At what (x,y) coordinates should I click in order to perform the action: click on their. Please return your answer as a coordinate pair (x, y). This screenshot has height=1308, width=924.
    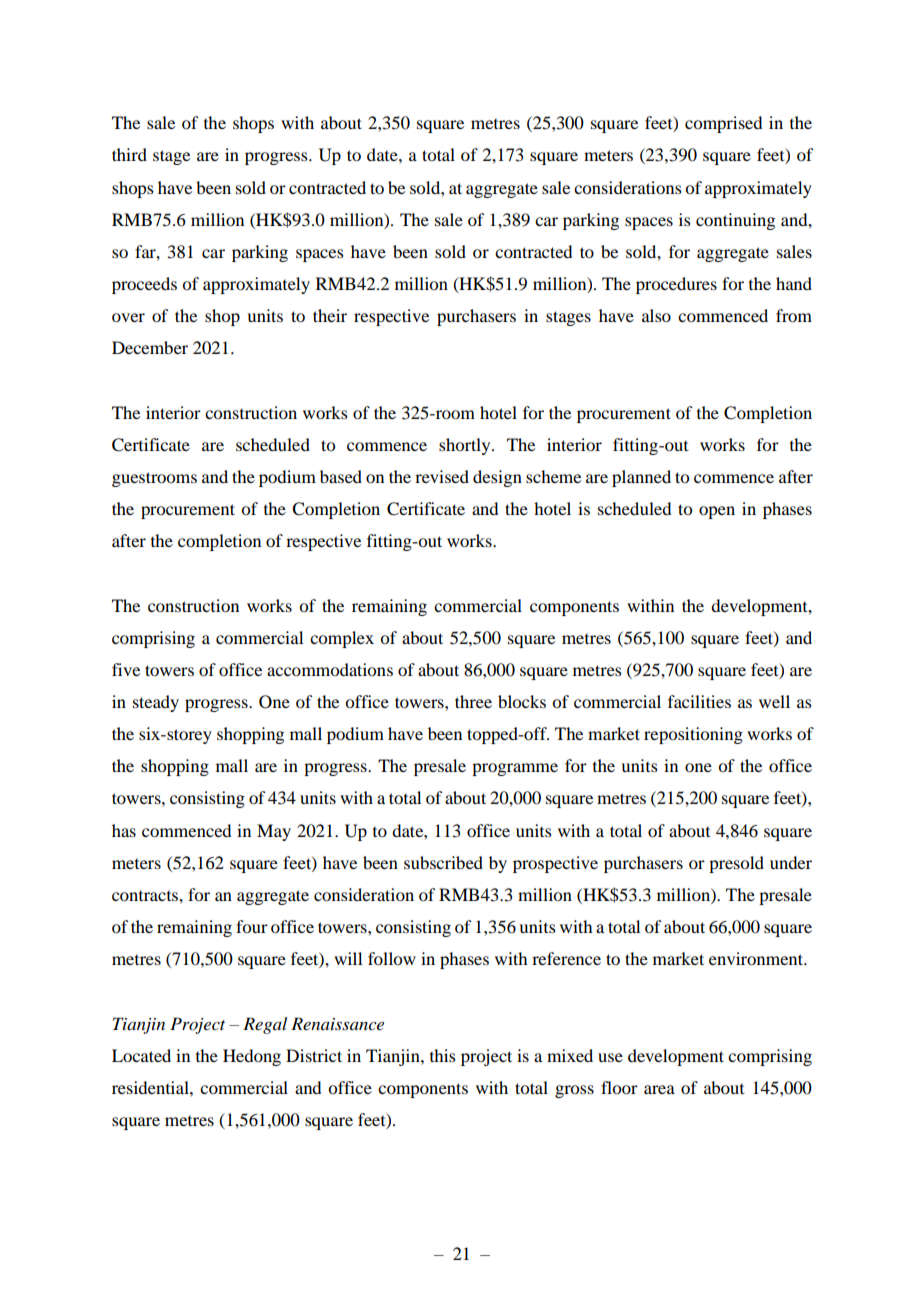
    Looking at the image, I should click on (330, 315).
